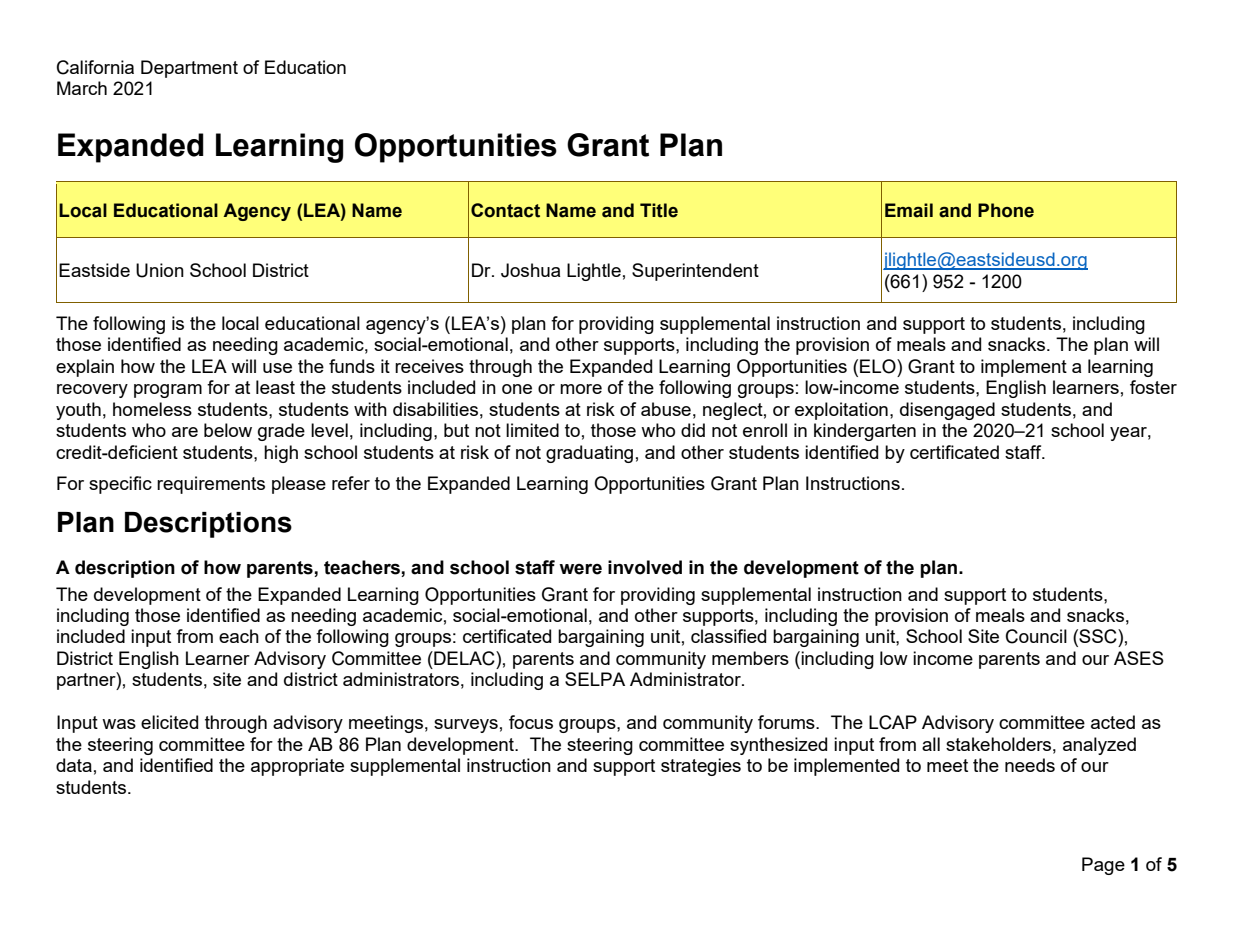  What do you see at coordinates (659, 210) in the screenshot?
I see `Title` at bounding box center [659, 210].
